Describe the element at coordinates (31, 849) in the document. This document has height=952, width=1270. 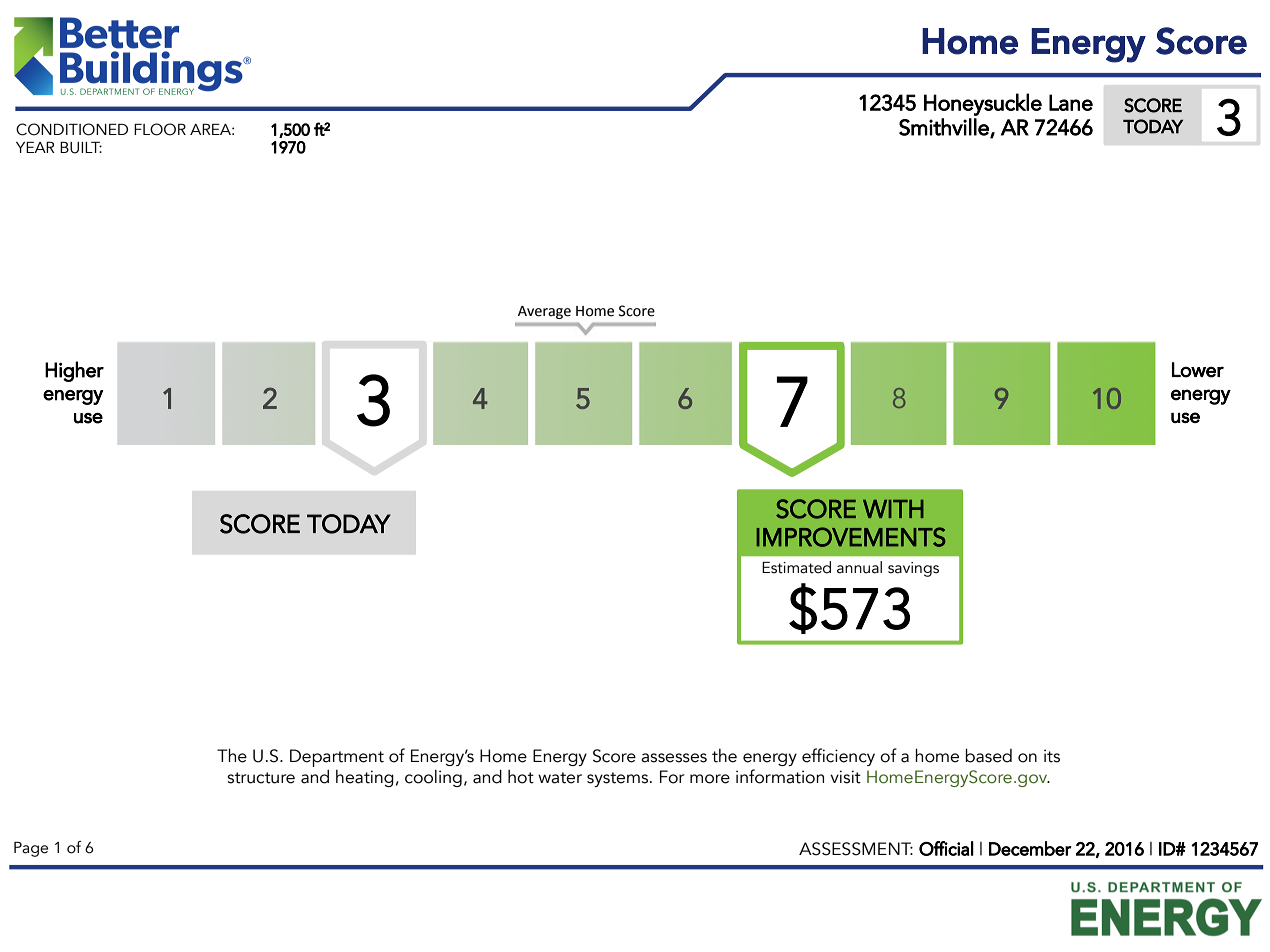
I see `Page` at that location.
